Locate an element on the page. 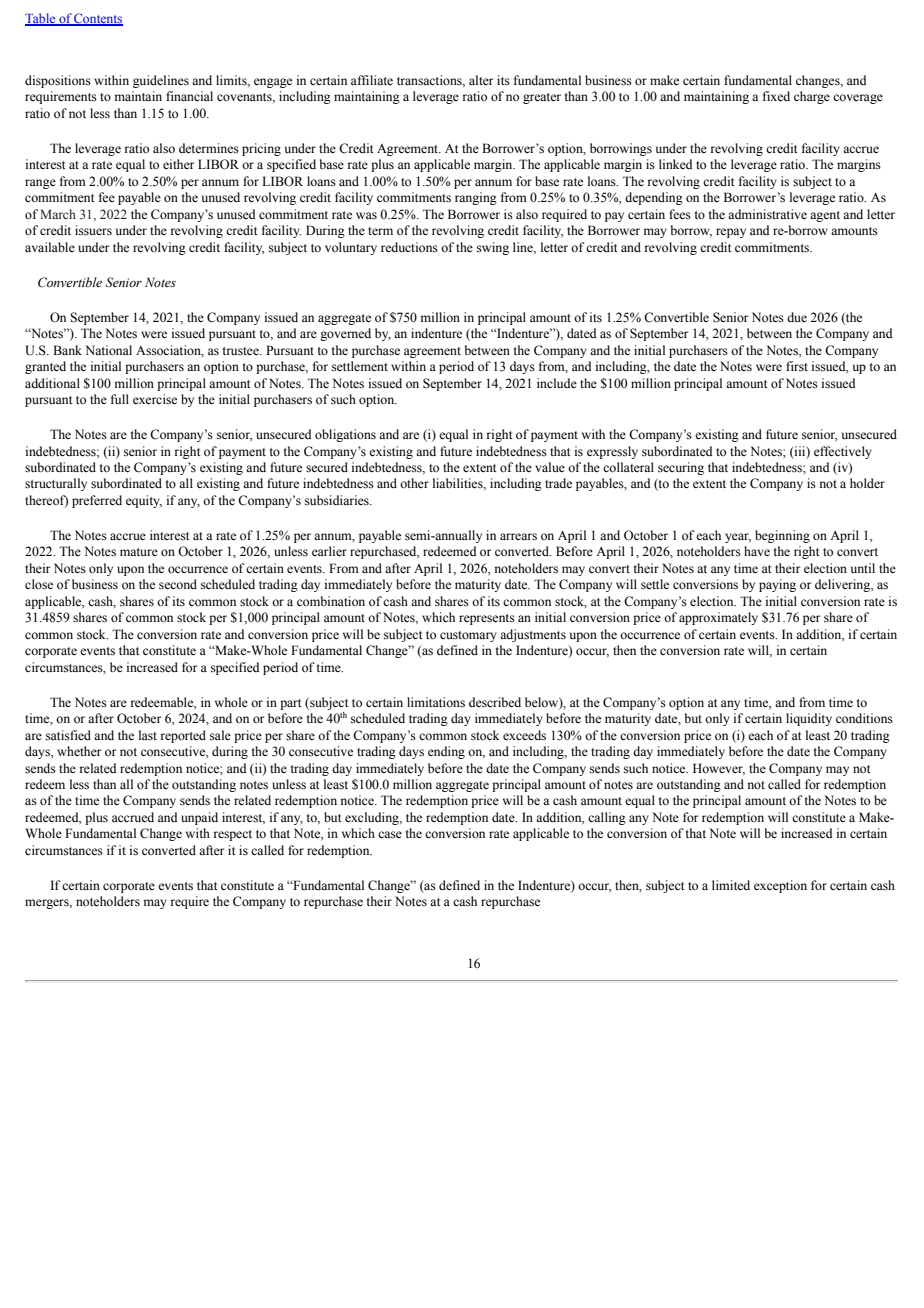  unpaid is located at coordinates (199, 818).
